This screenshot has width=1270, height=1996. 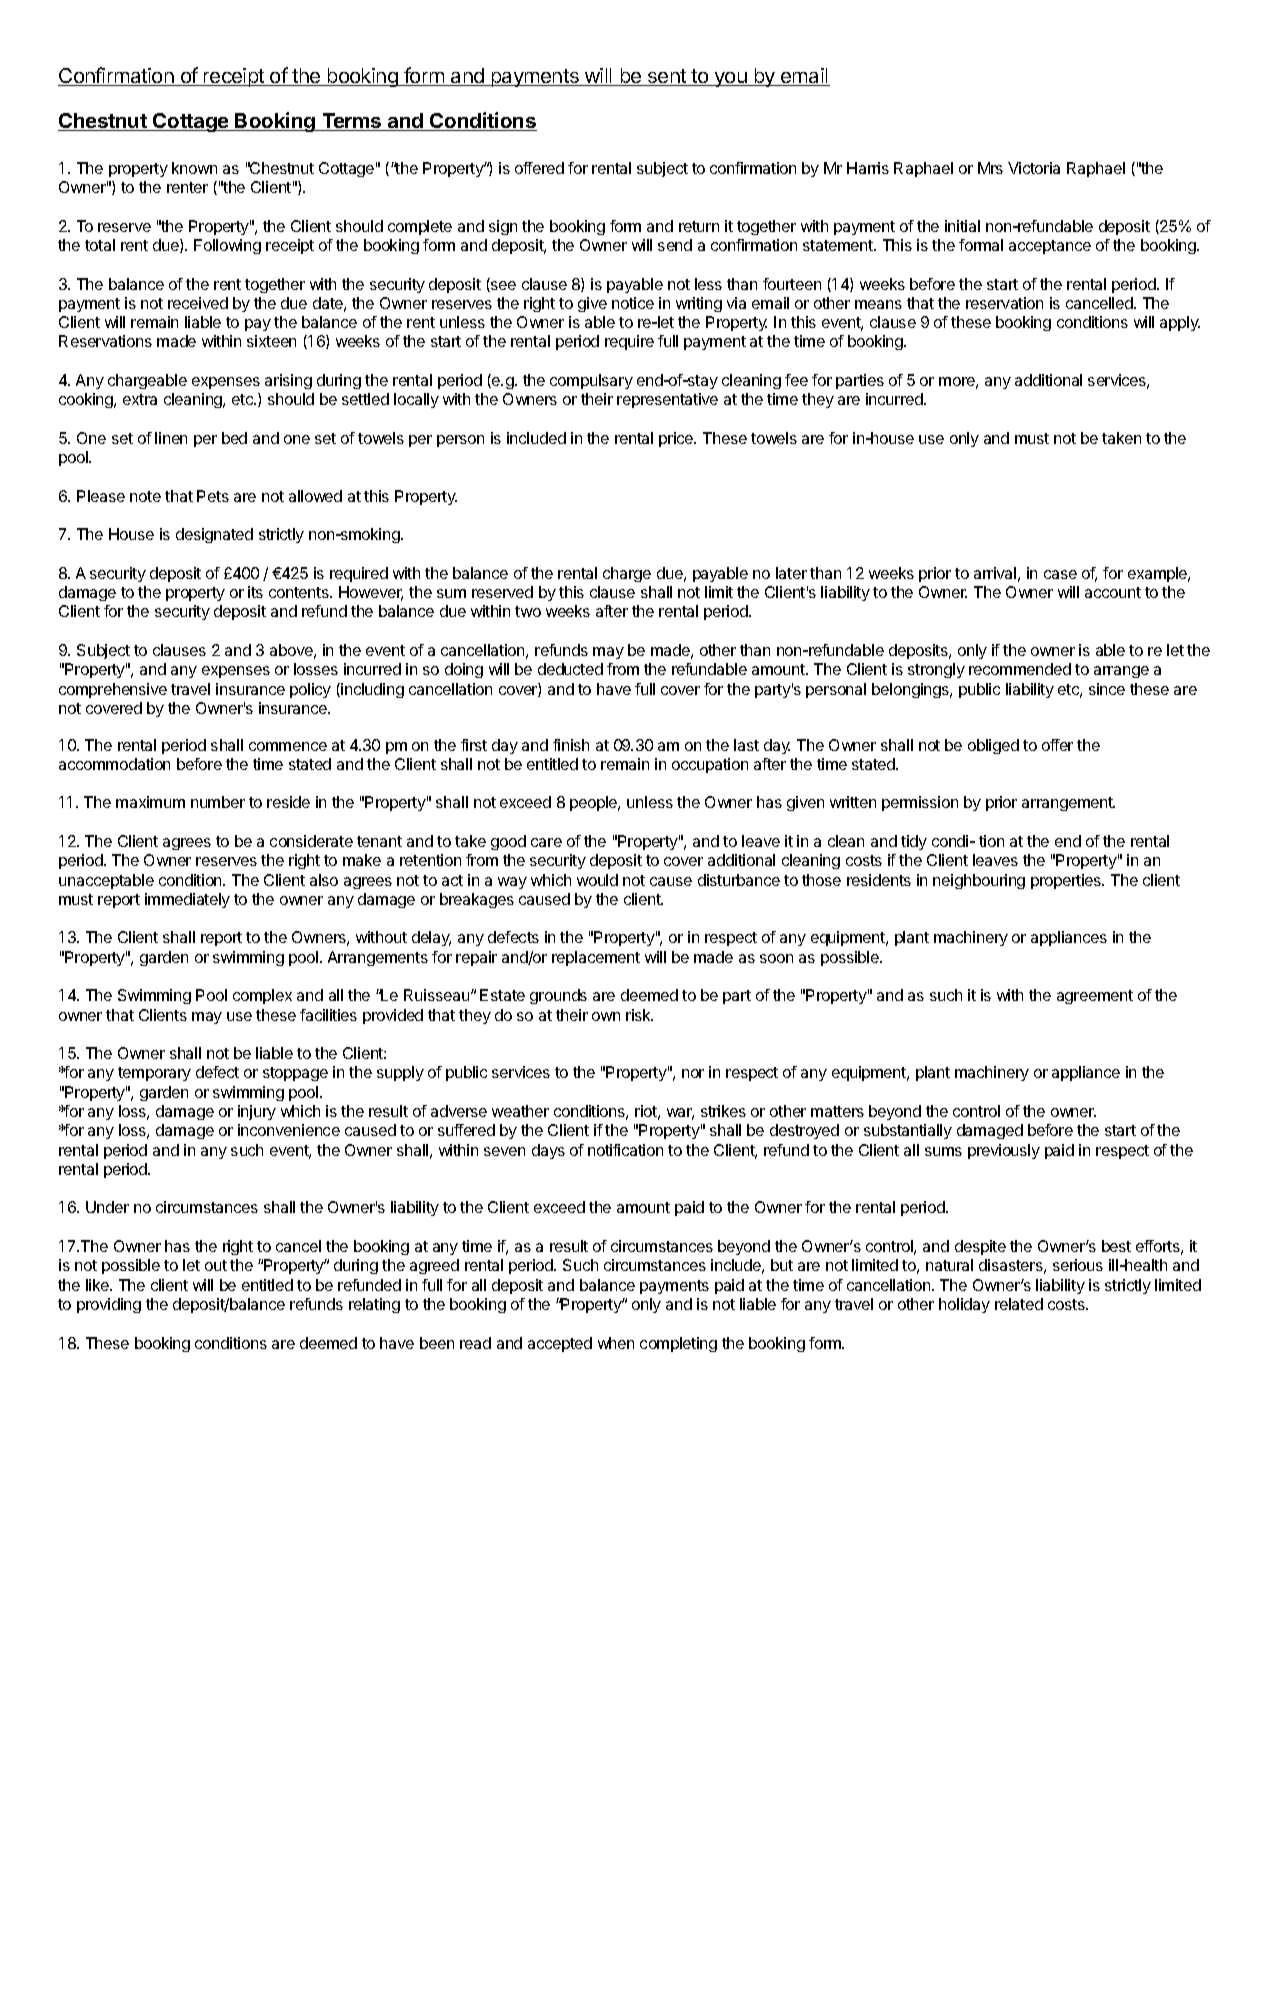 I want to click on known, so click(x=194, y=168).
